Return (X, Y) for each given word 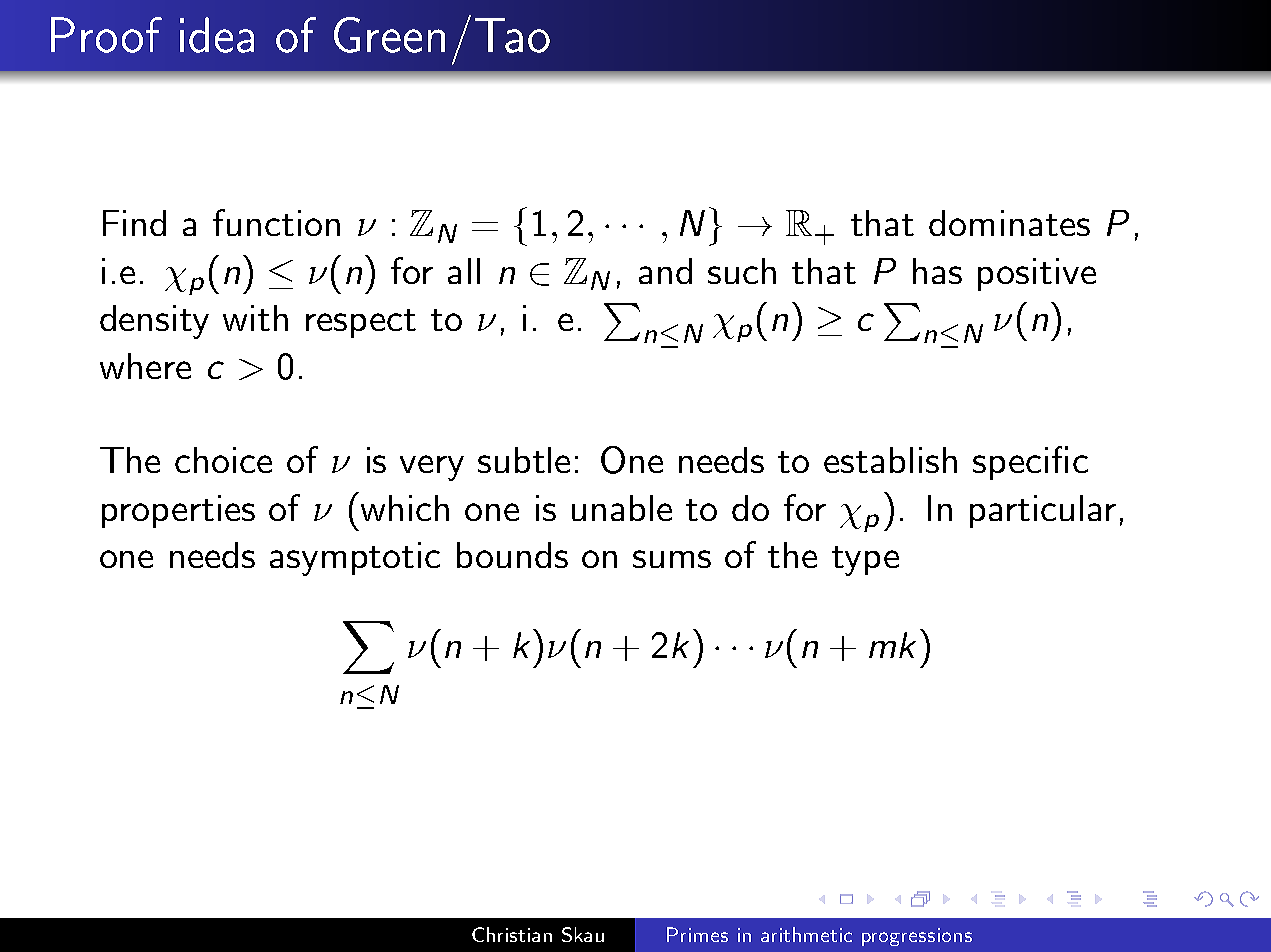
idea (217, 35)
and (665, 271)
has (937, 271)
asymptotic (355, 559)
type (865, 561)
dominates (1009, 223)
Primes (697, 934)
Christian (512, 934)
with (255, 318)
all (464, 271)
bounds (512, 555)
